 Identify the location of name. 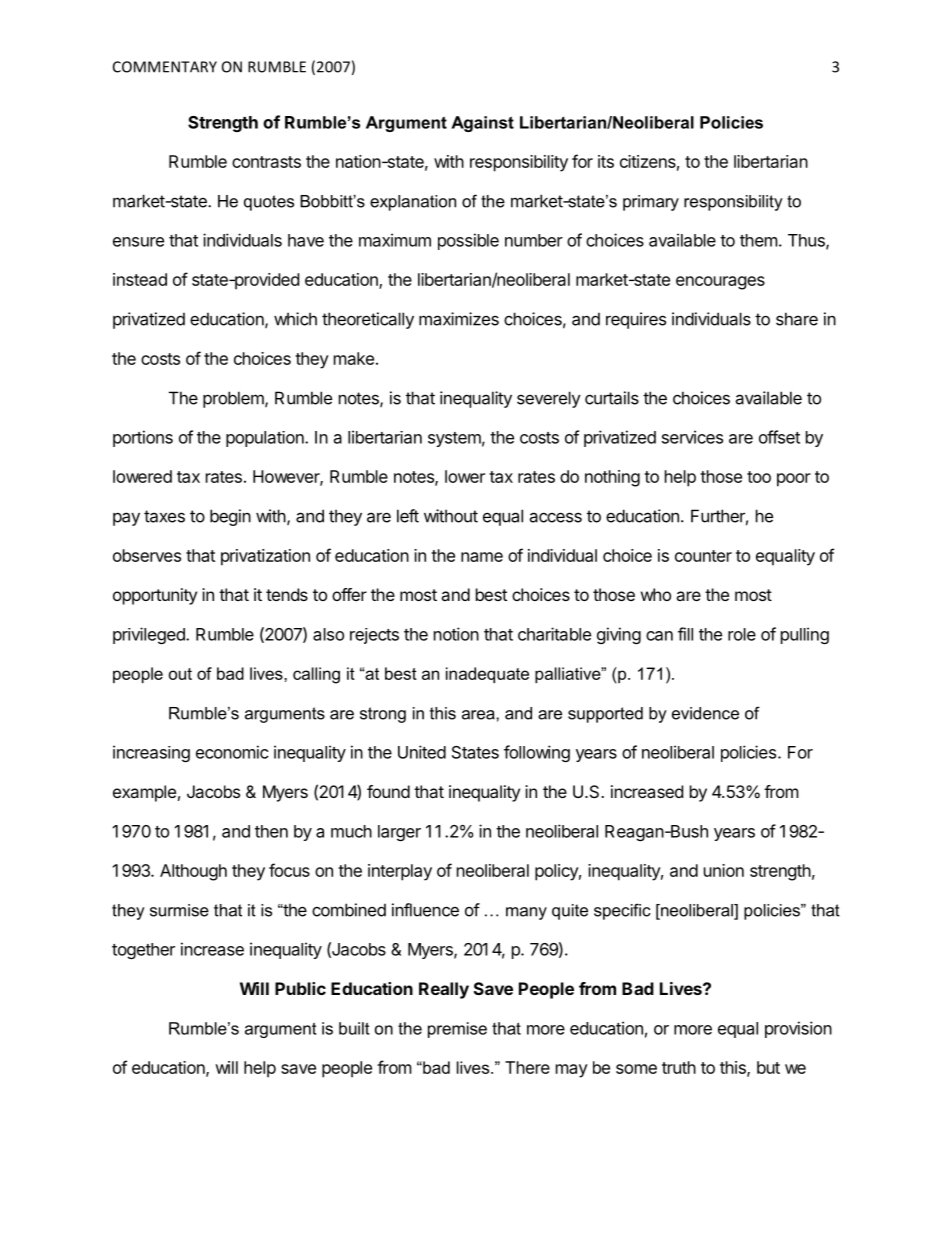
(482, 557).
